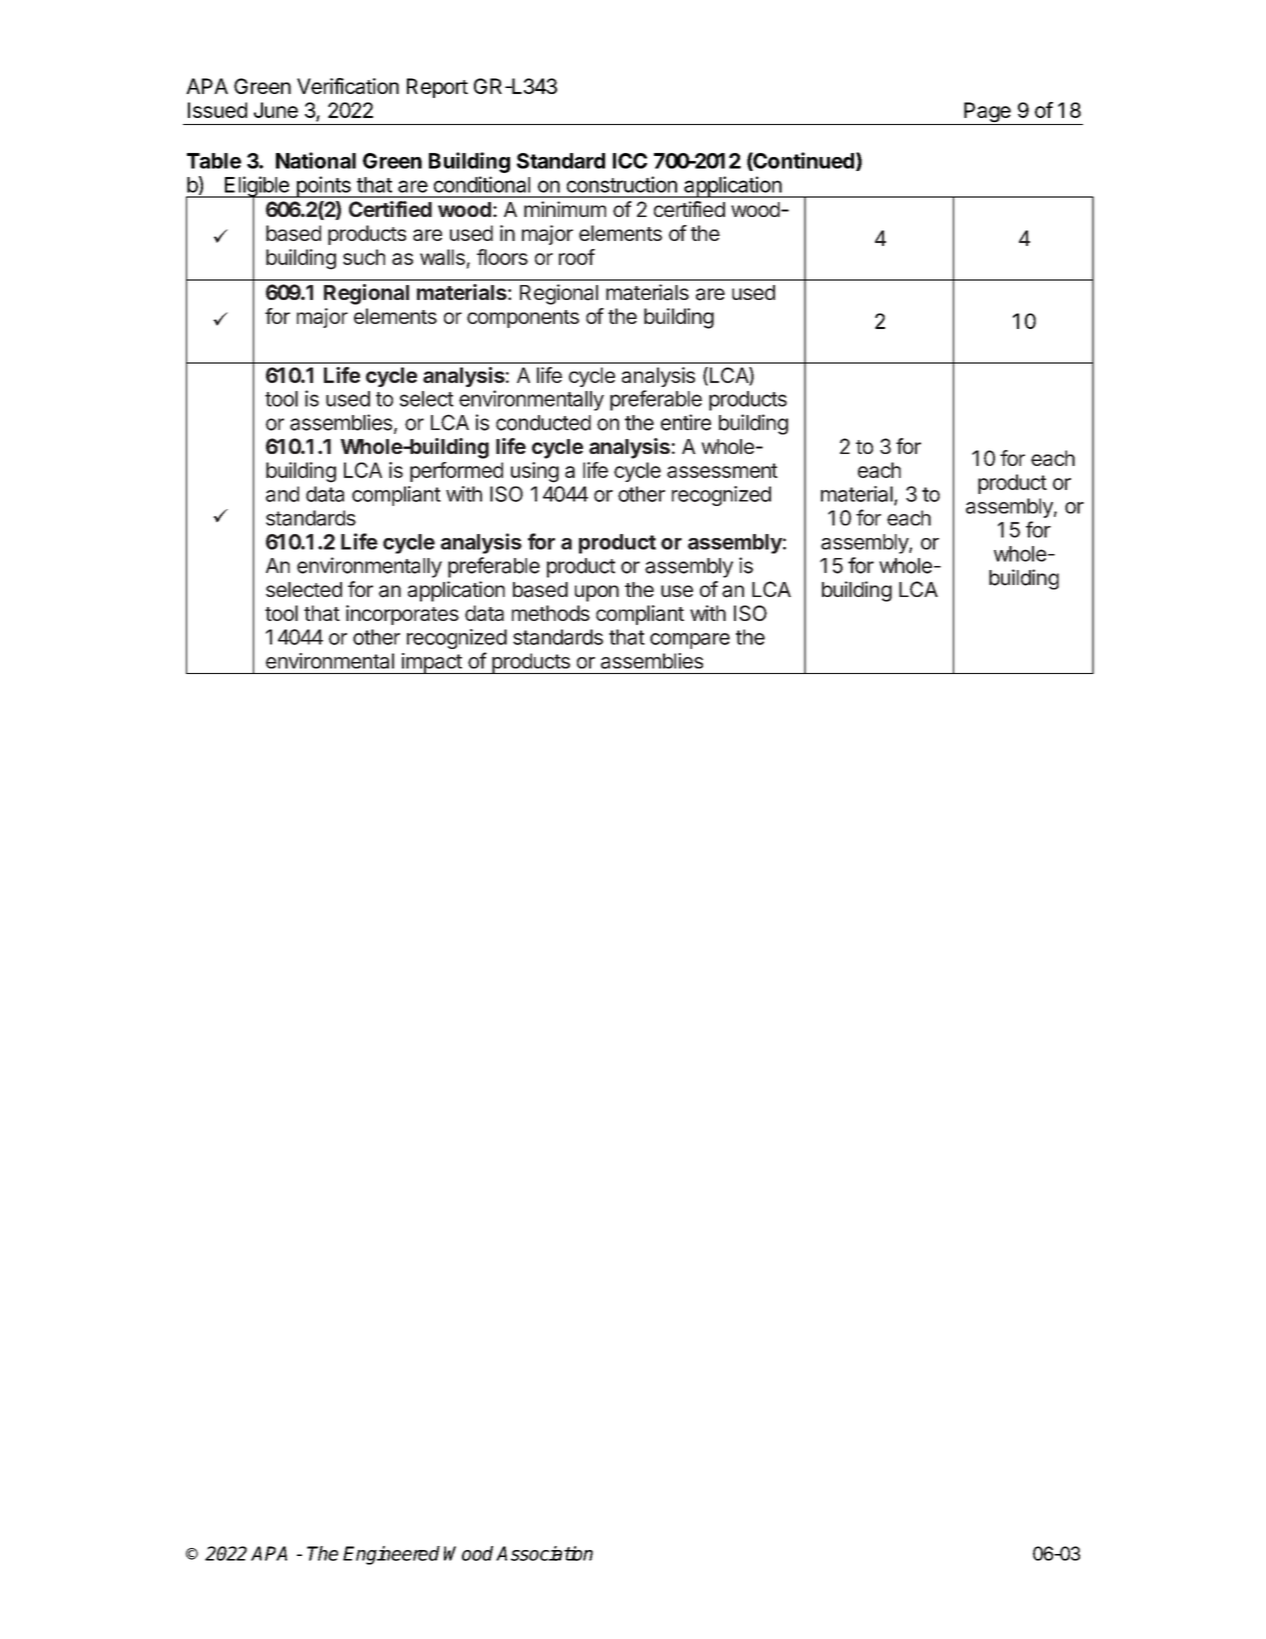 The height and width of the image is (1639, 1266). Describe the element at coordinates (543, 423) in the image. I see `conducted` at that location.
